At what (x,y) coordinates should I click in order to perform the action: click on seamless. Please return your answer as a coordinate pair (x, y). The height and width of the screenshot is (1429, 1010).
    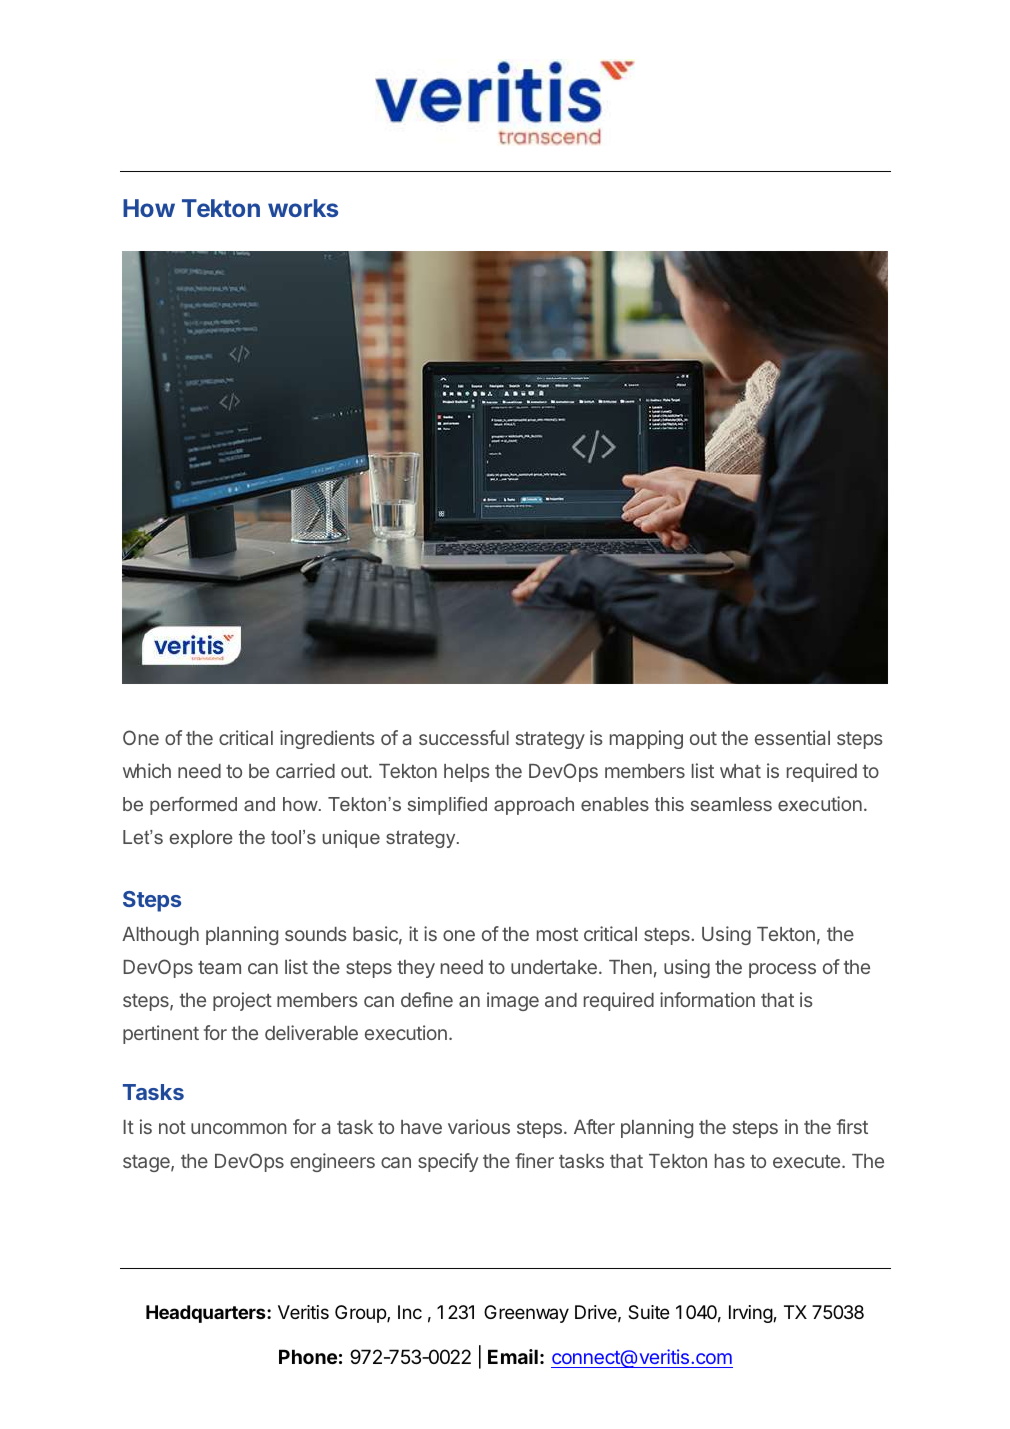
    Looking at the image, I should click on (731, 804).
